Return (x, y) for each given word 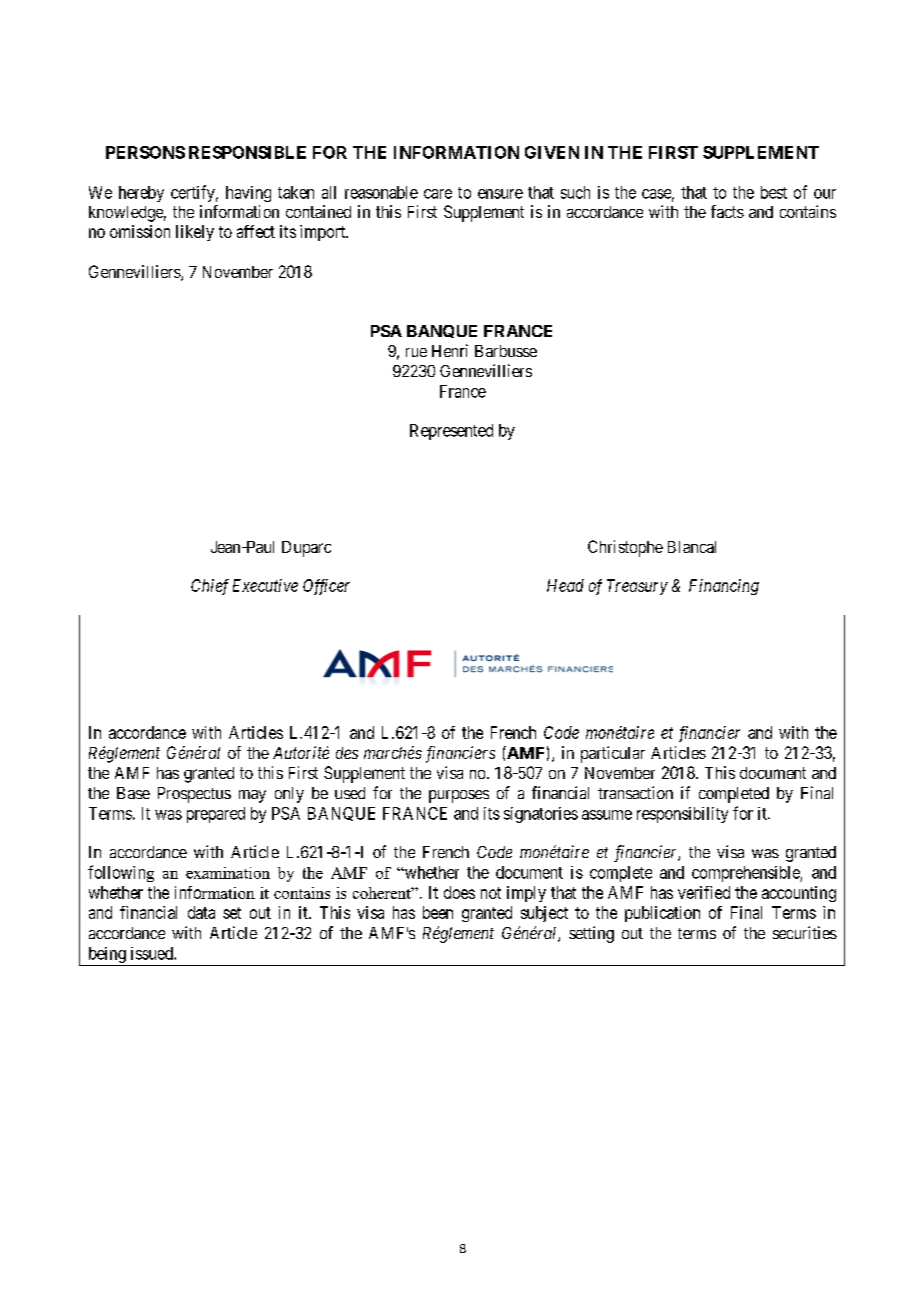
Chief (210, 587)
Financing (724, 587)
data (201, 912)
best (774, 192)
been (438, 912)
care (438, 194)
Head (565, 585)
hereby (141, 194)
